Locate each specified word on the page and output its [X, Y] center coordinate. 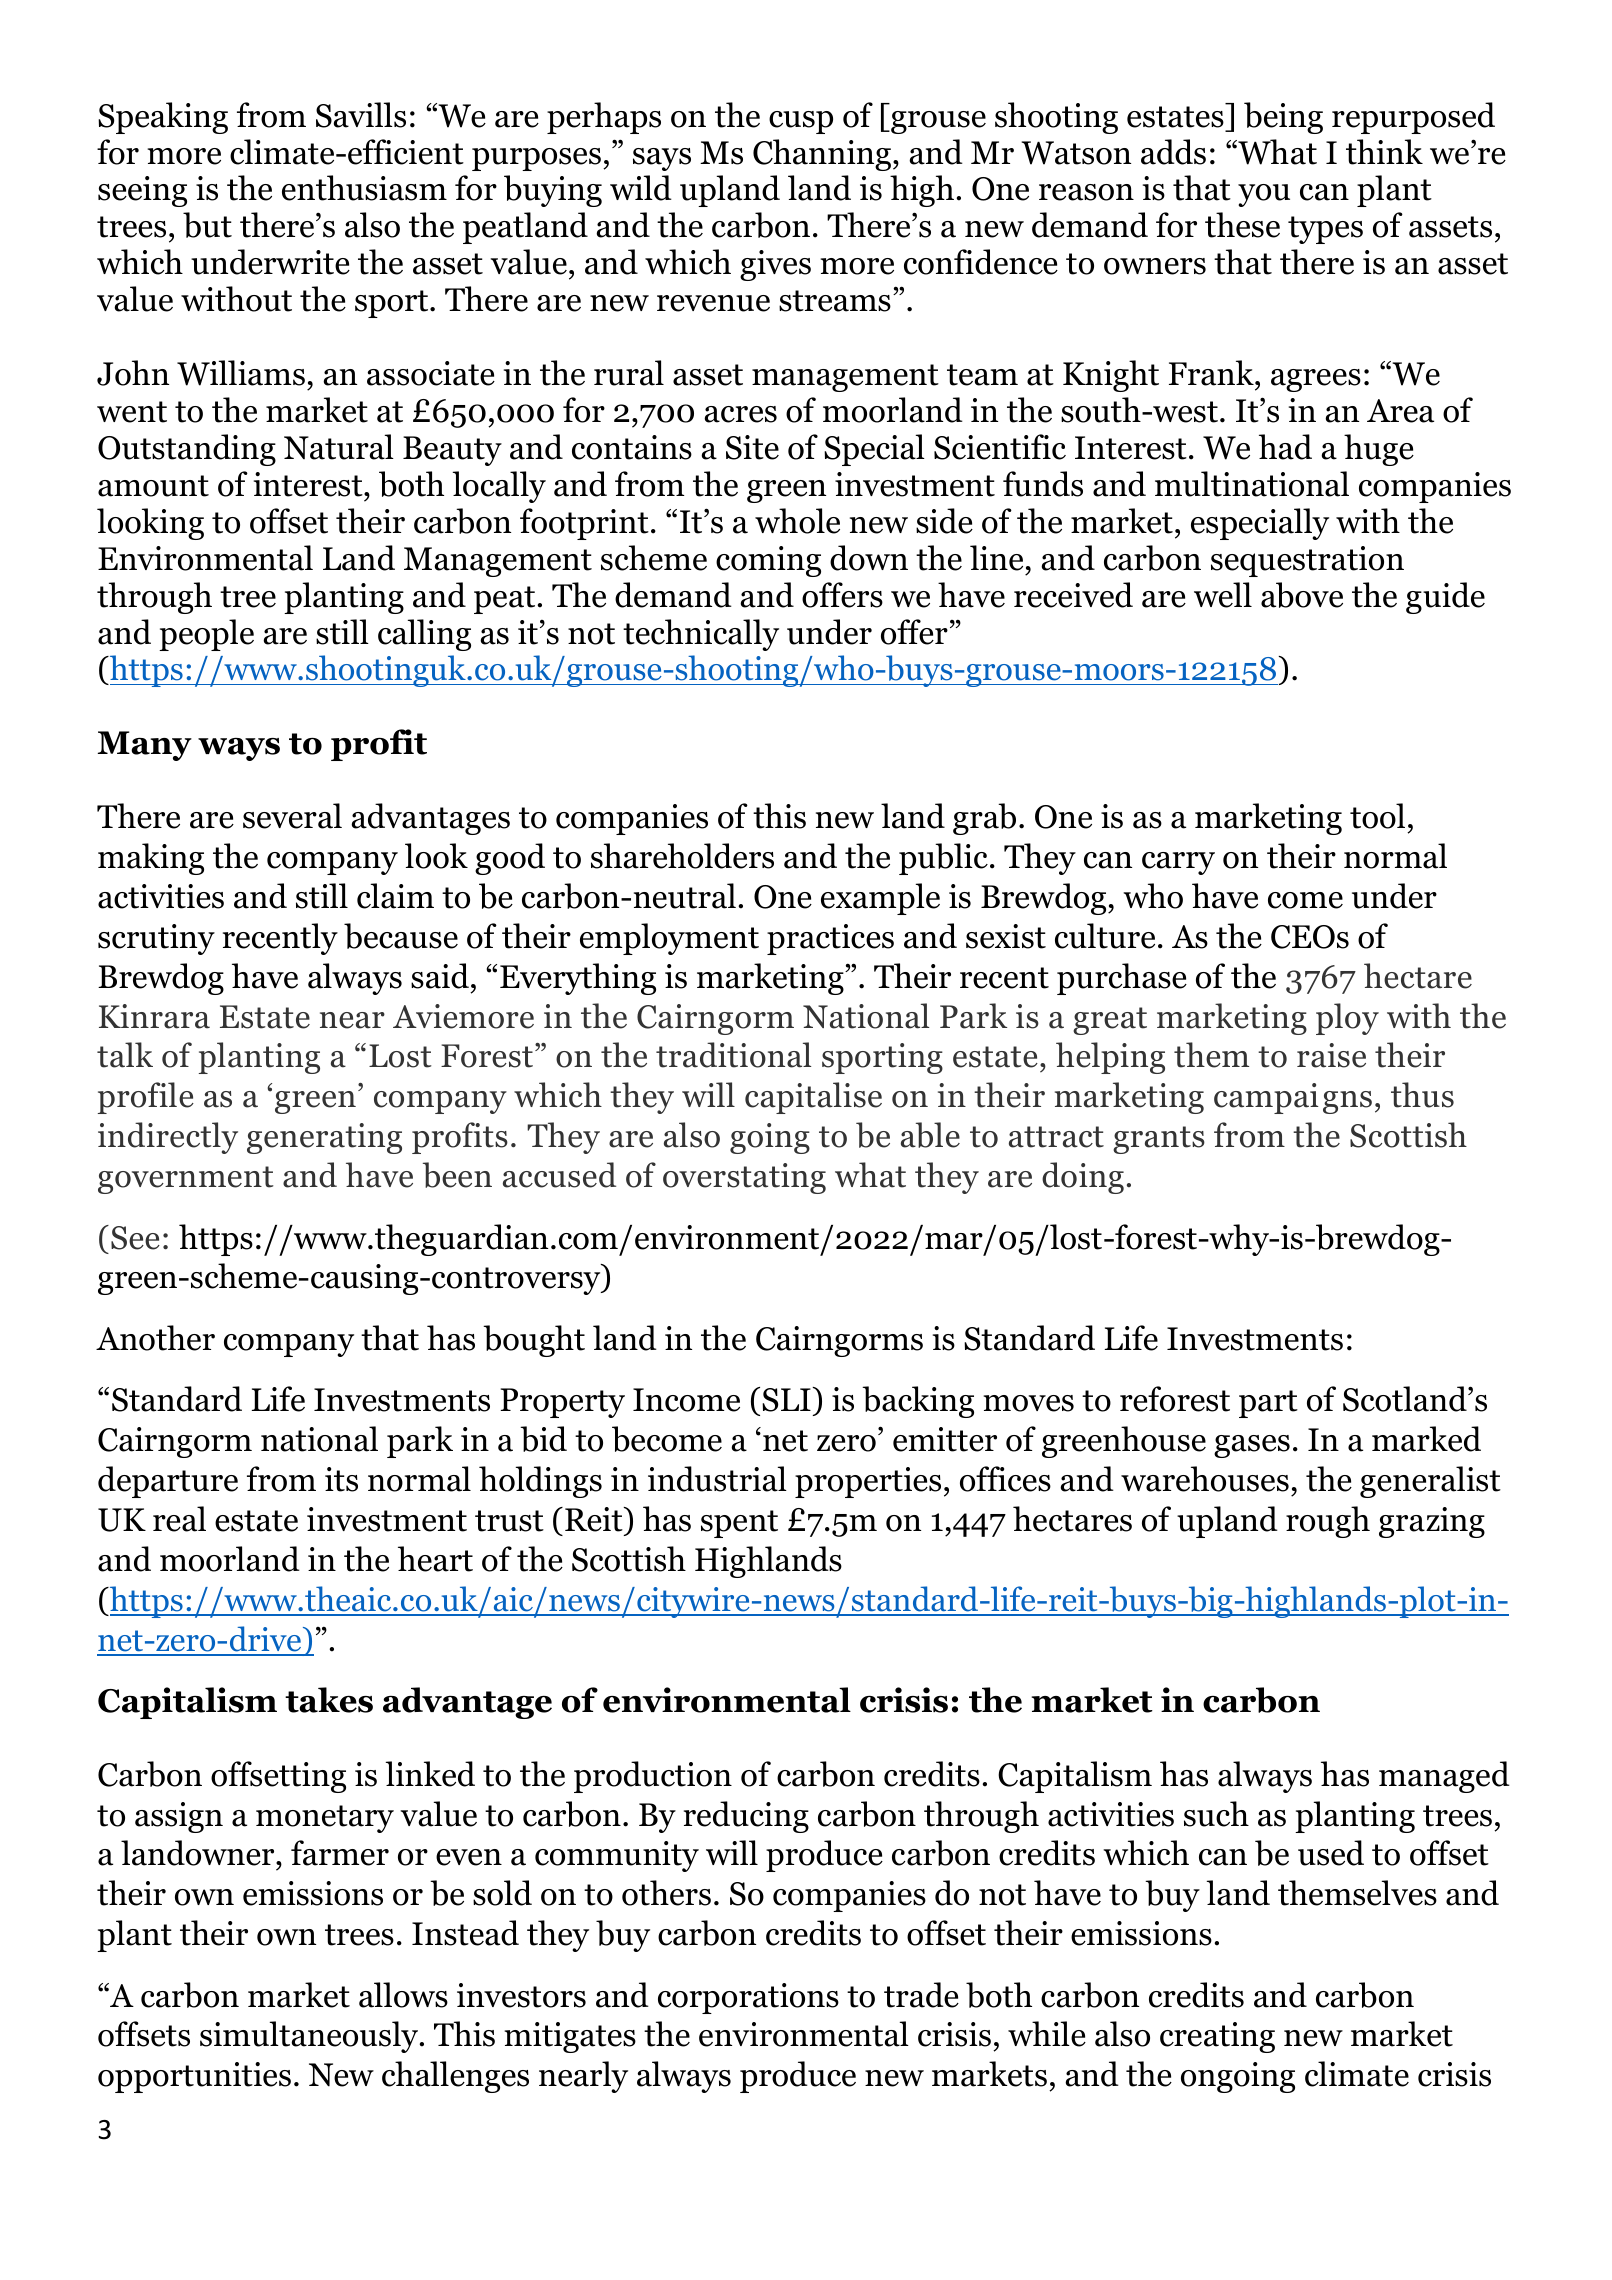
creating [1217, 2037]
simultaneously [310, 2037]
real [179, 1519]
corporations [748, 1998]
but [207, 225]
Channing [823, 155]
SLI [786, 1400]
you [1264, 195]
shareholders [682, 856]
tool [1377, 816]
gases [1252, 1446]
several [292, 816]
